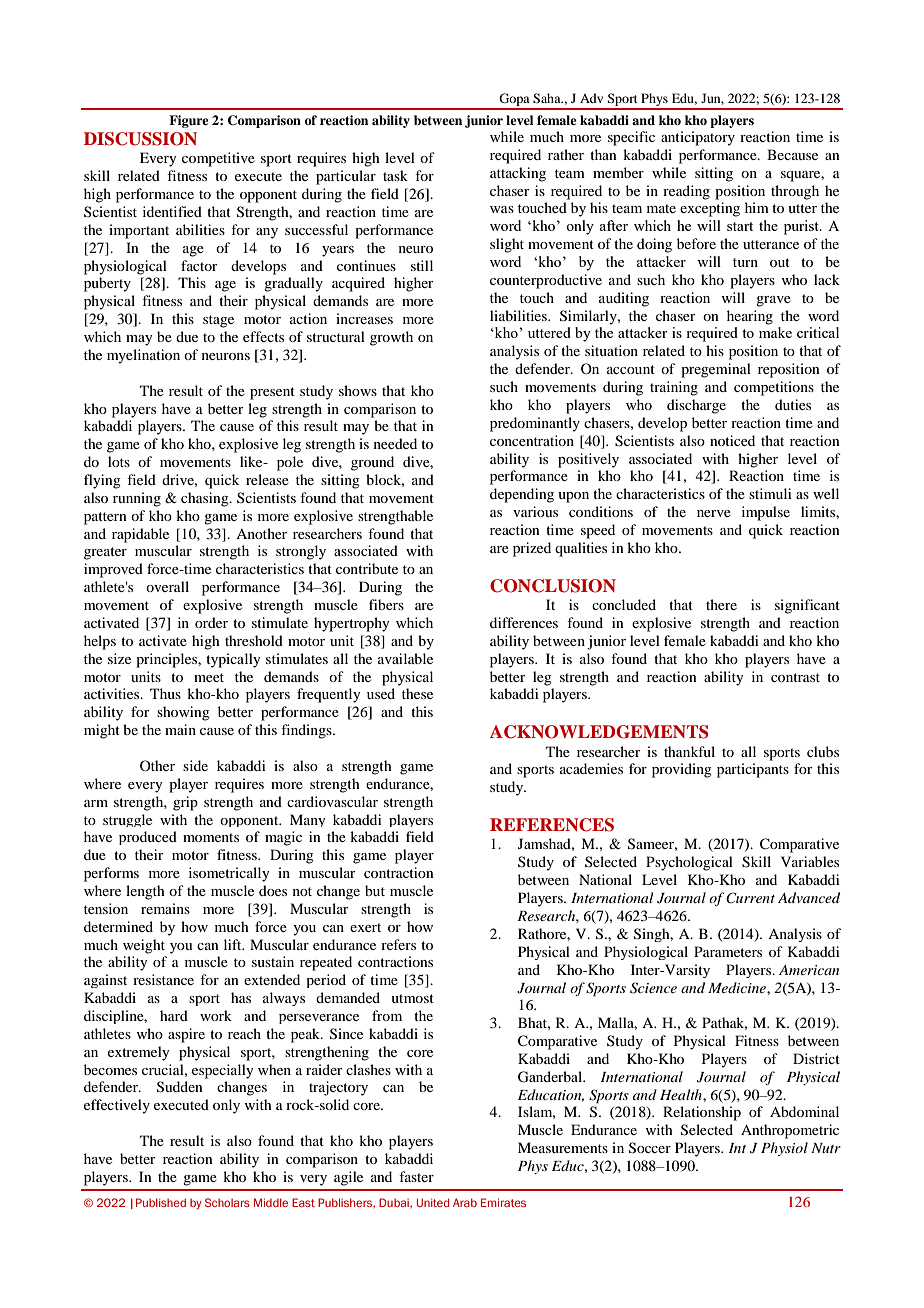  What do you see at coordinates (398, 944) in the page?
I see `refers` at bounding box center [398, 944].
